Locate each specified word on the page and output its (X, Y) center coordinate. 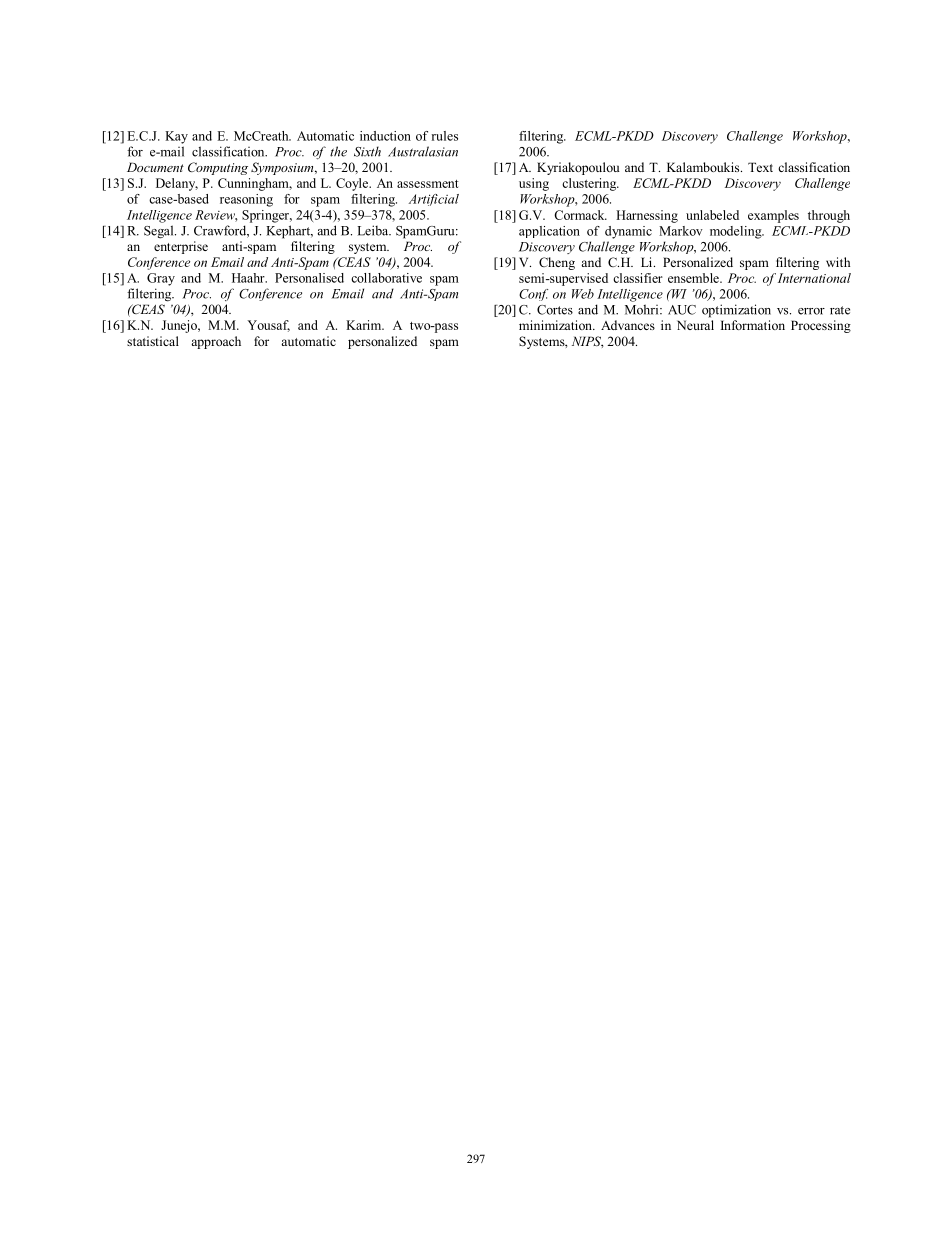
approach (216, 342)
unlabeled (712, 215)
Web (583, 294)
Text (760, 167)
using (534, 184)
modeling (737, 232)
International (814, 278)
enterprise (181, 247)
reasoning (246, 200)
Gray (161, 279)
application (549, 232)
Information (753, 325)
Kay (176, 137)
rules (445, 136)
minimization (556, 325)
